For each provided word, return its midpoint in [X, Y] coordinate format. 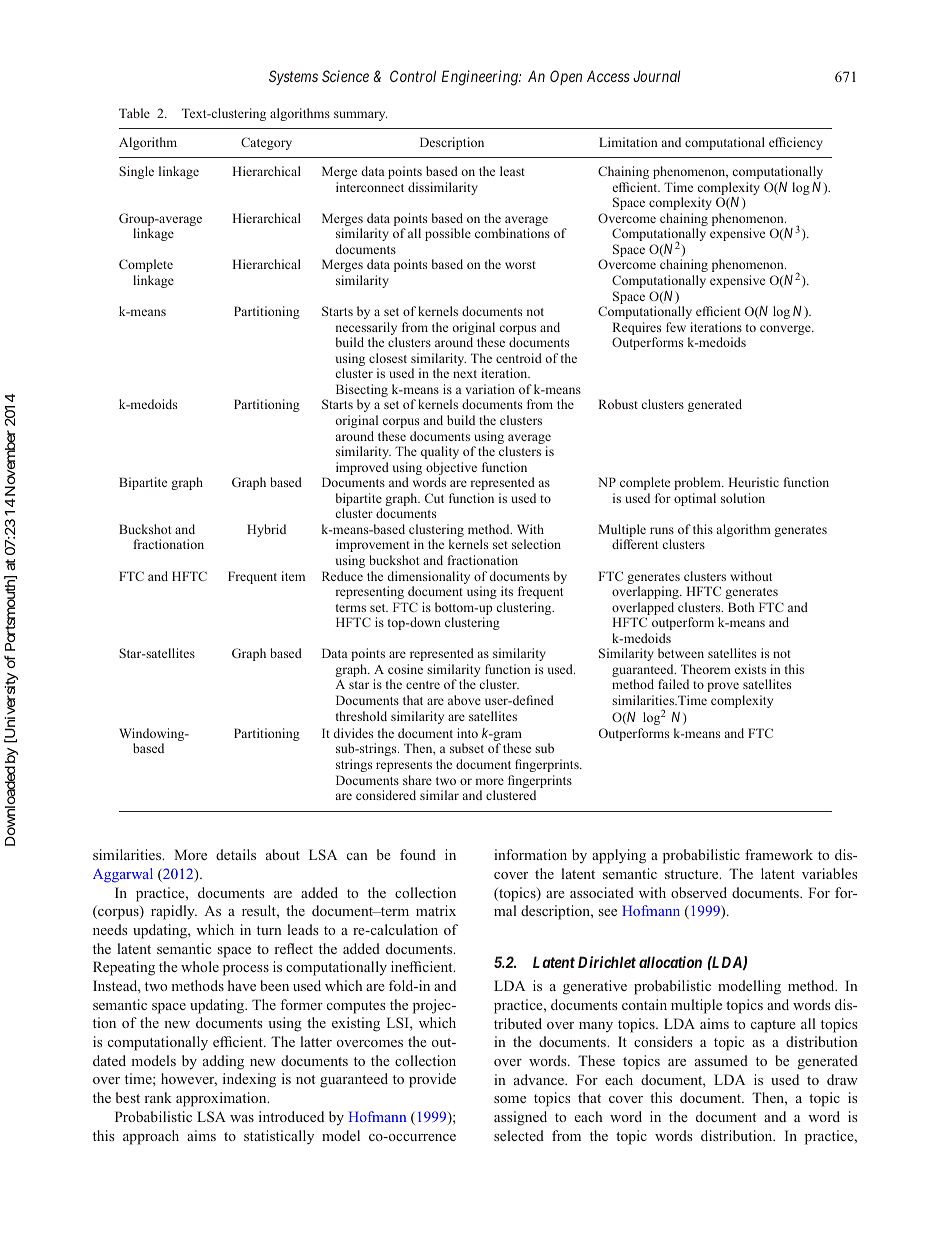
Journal [656, 76]
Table [134, 113]
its [507, 591]
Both [741, 607]
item [293, 576]
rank [158, 1097]
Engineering [481, 78]
